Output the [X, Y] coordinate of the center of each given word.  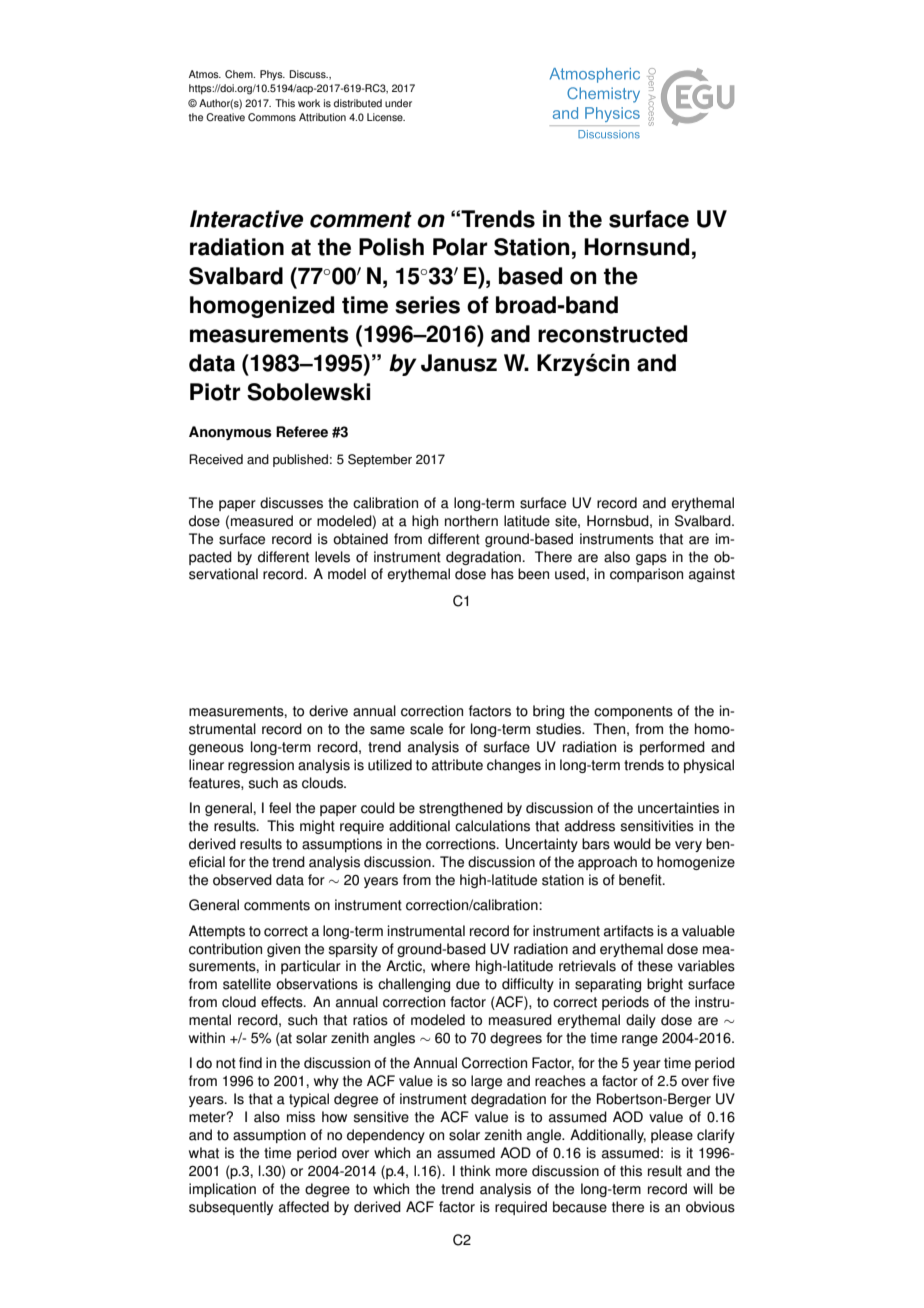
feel [280, 808]
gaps [651, 559]
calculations [492, 826]
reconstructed [612, 334]
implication [222, 1190]
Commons [272, 117]
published [300, 460]
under [398, 103]
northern [471, 521]
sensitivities [657, 826]
